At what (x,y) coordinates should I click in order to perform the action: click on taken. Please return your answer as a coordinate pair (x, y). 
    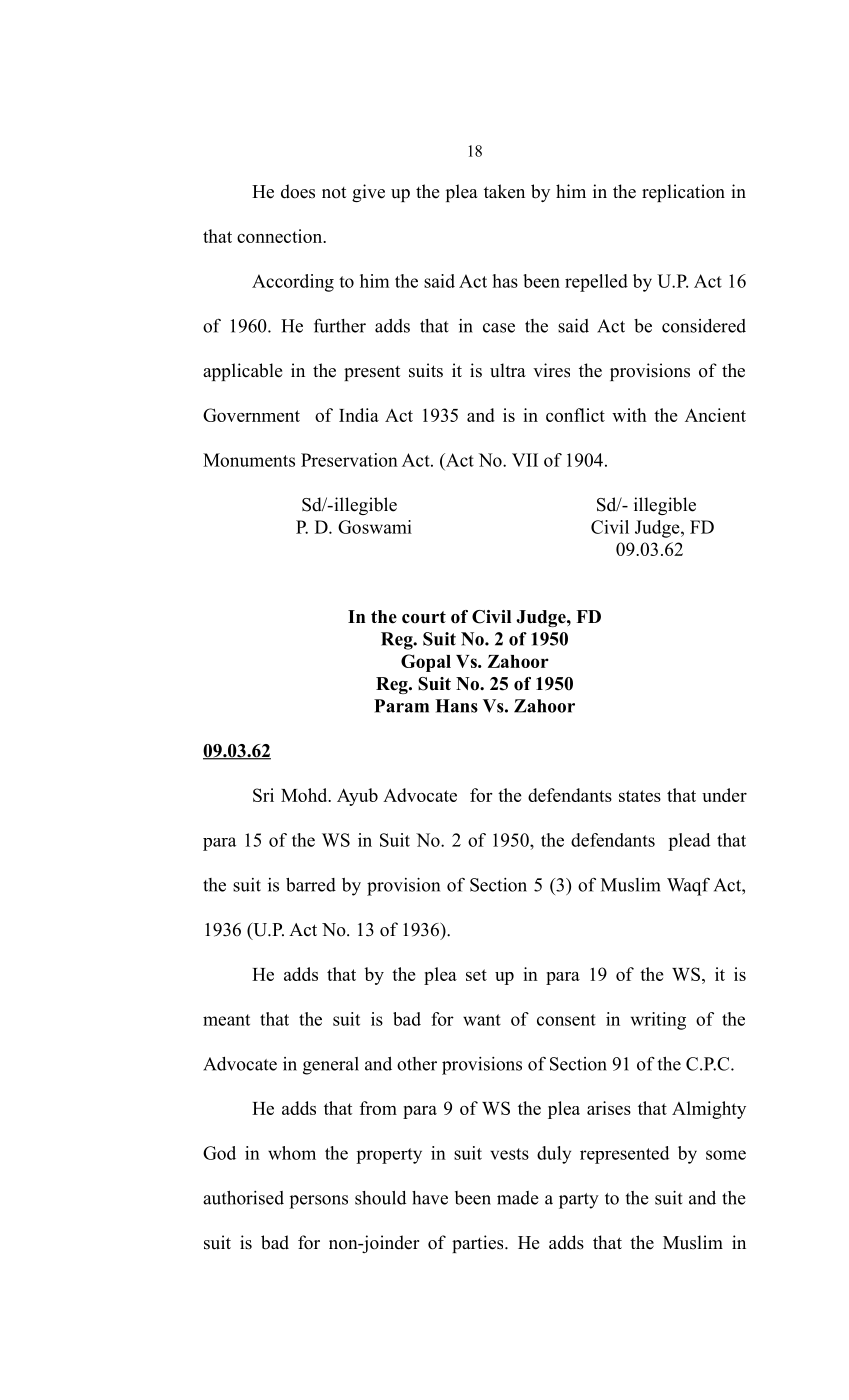
    Looking at the image, I should click on (504, 191).
